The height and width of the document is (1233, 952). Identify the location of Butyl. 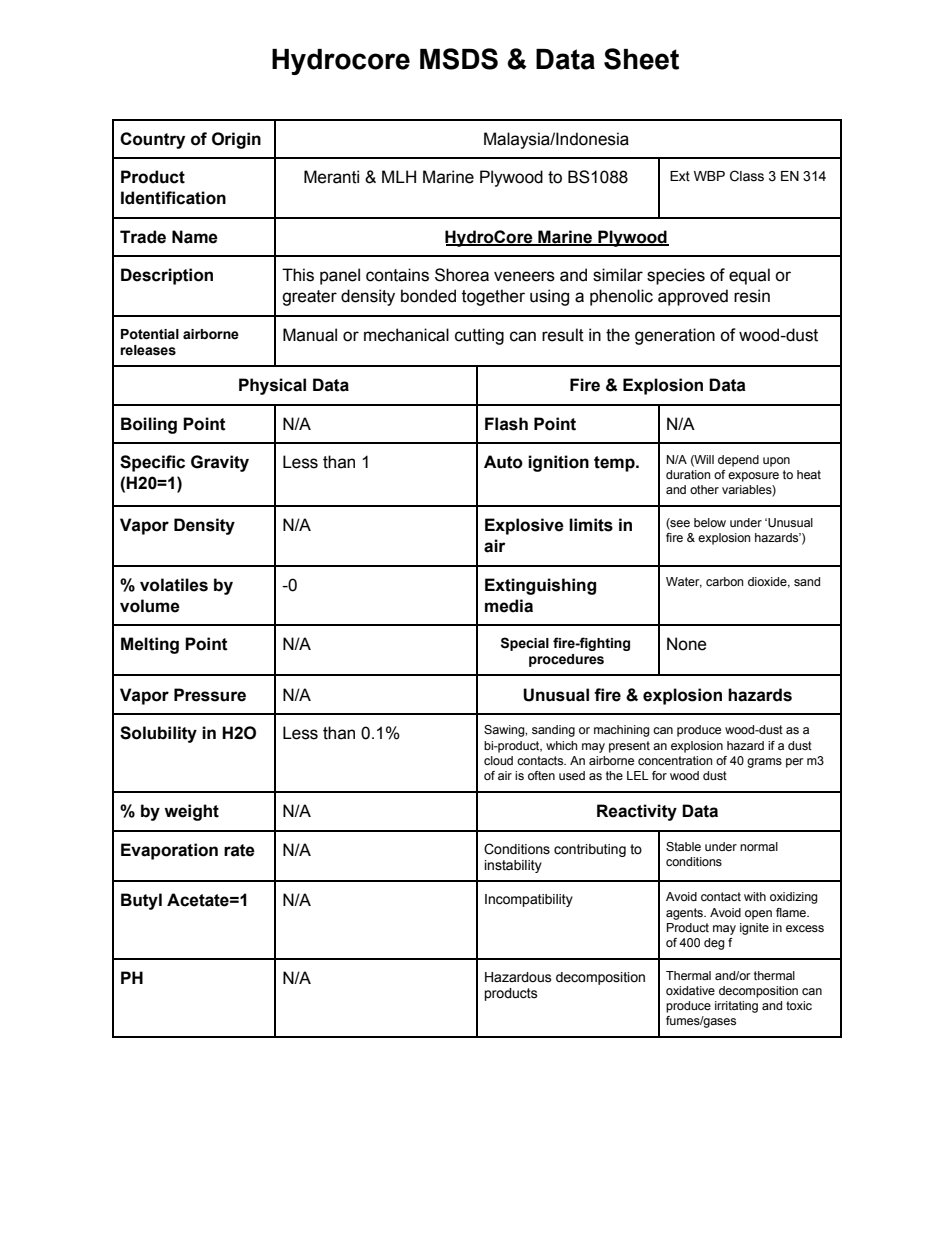
(141, 901).
